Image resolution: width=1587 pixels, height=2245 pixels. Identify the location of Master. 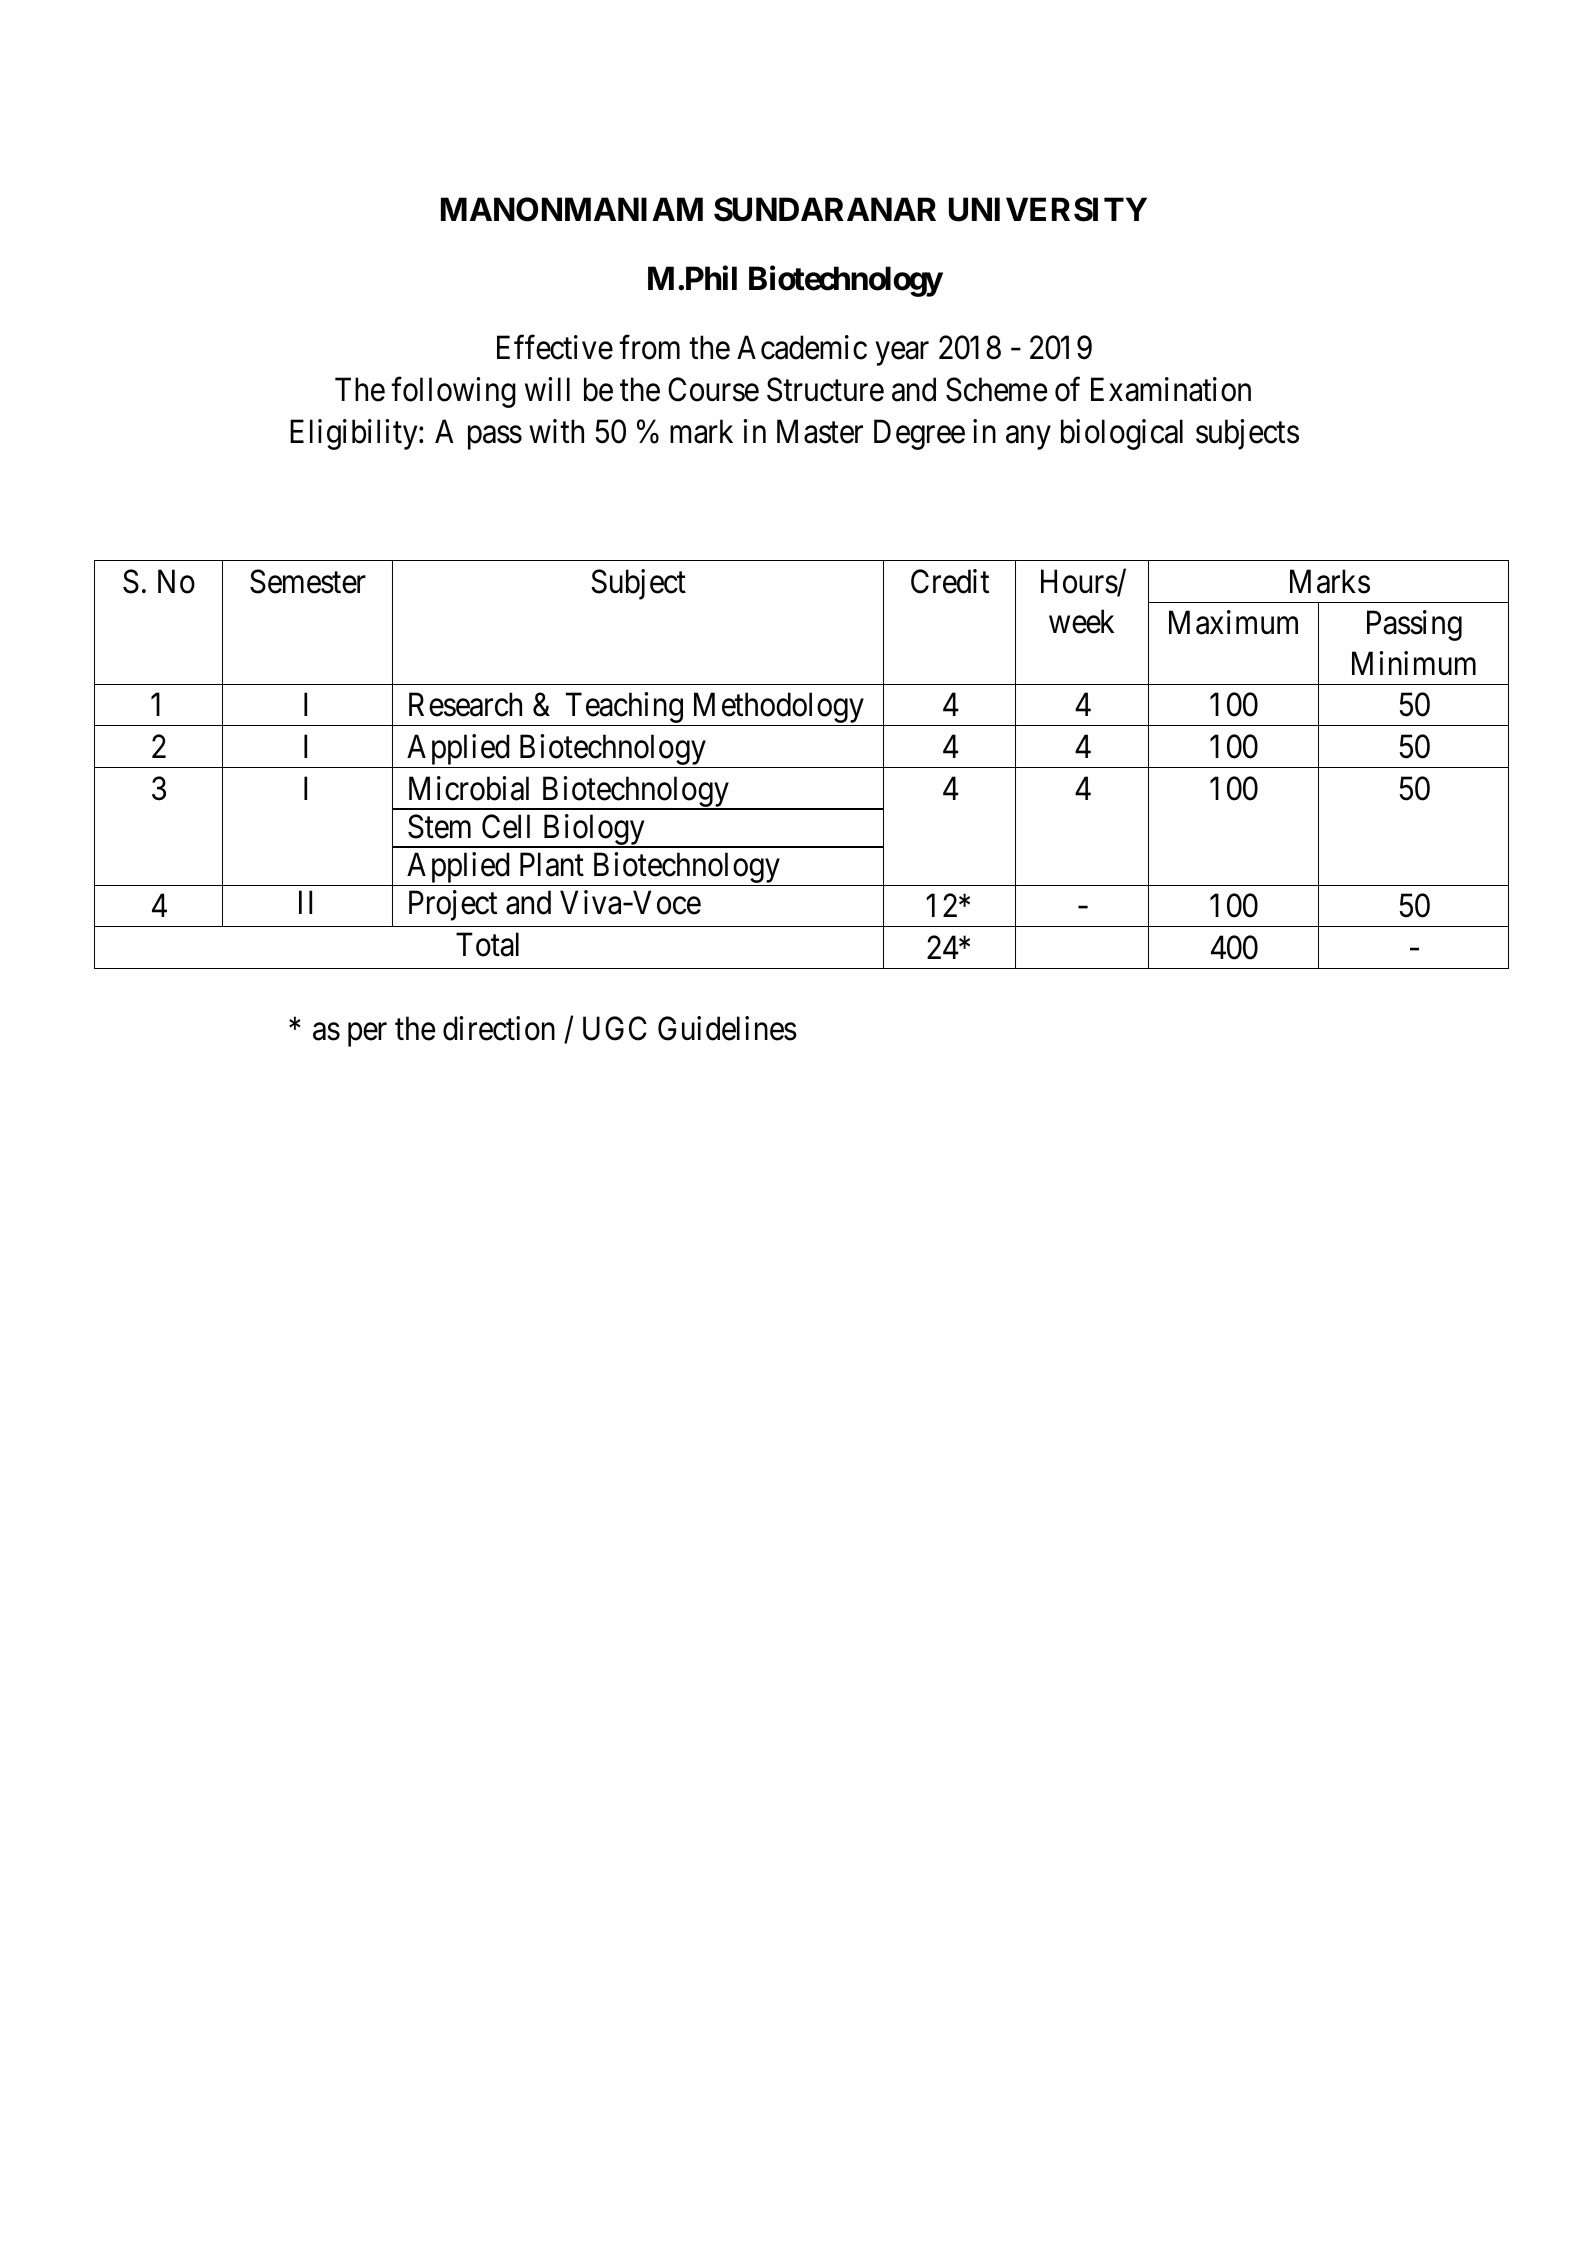
(820, 432).
